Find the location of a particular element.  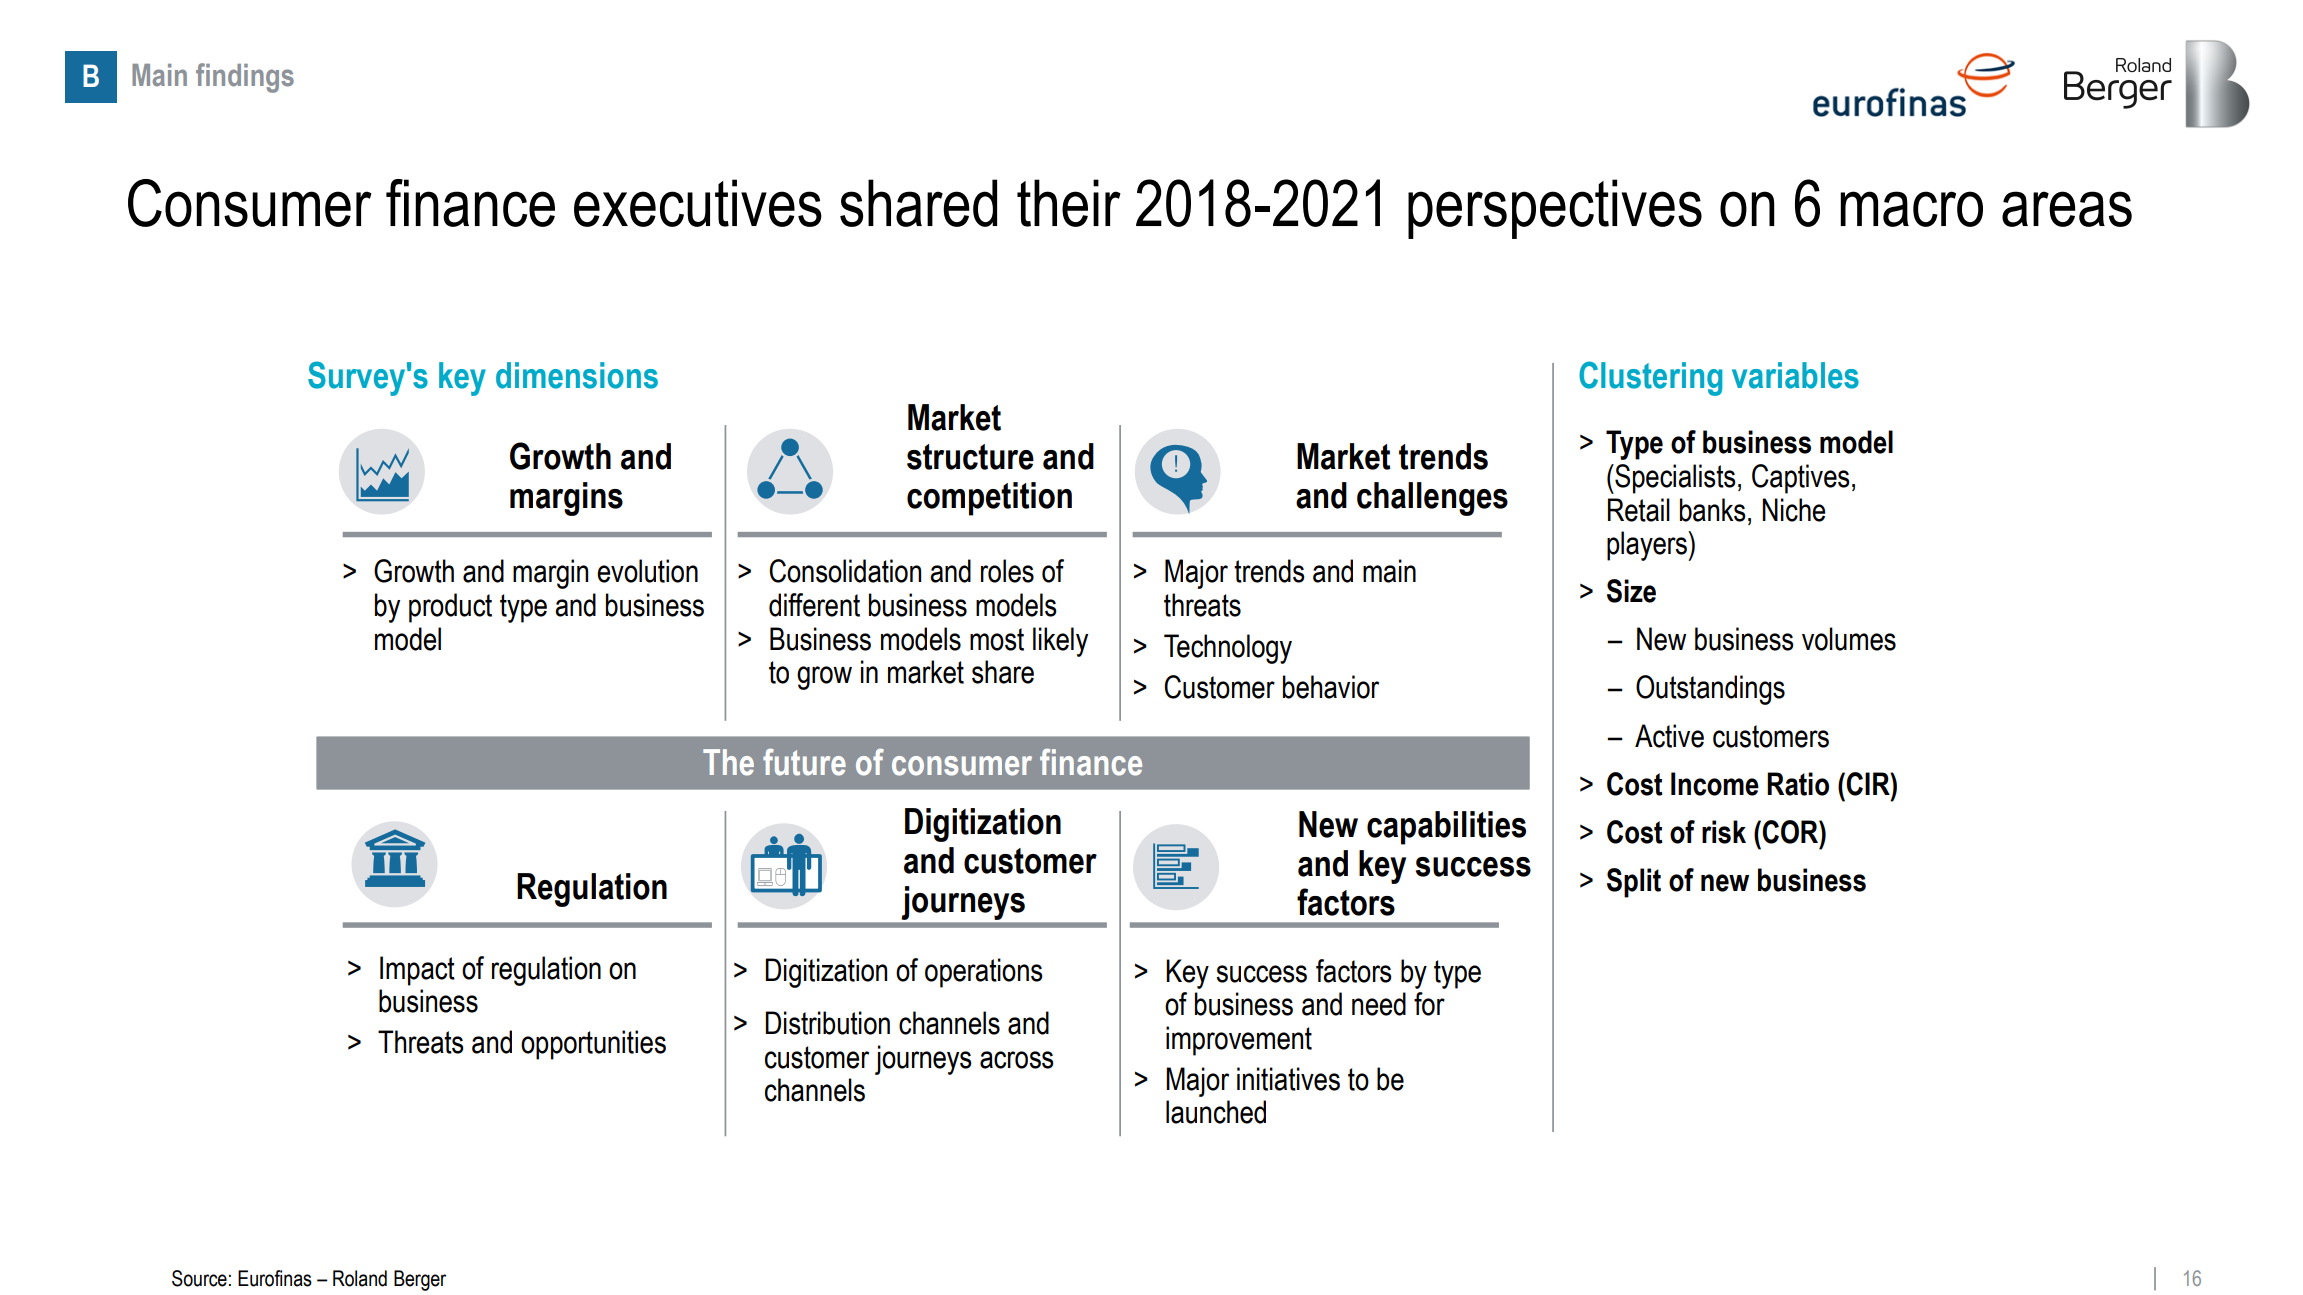

findings is located at coordinates (245, 78).
